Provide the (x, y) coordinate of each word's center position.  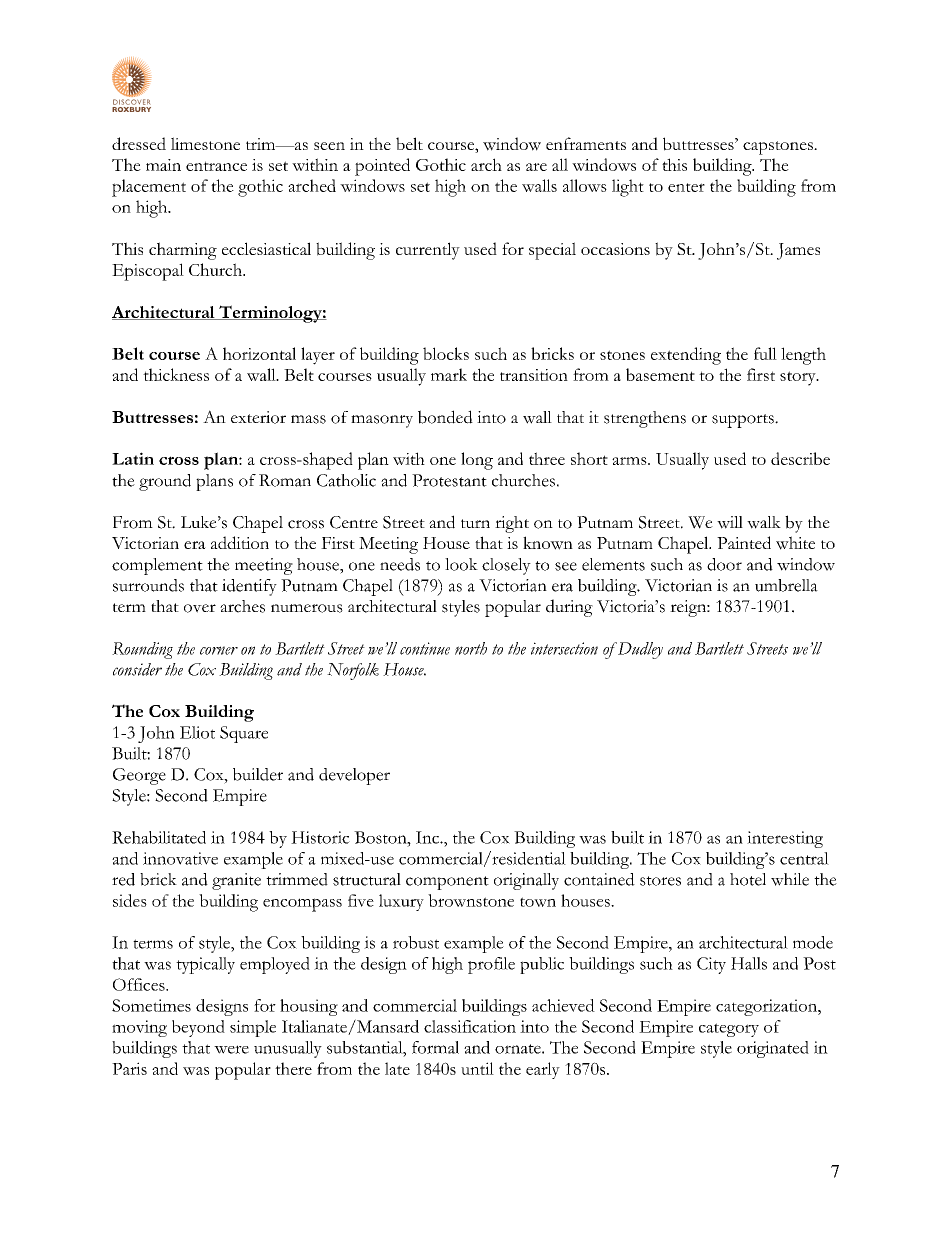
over (200, 608)
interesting (785, 839)
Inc (428, 837)
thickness (176, 374)
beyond (198, 1028)
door (724, 564)
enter (686, 187)
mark (449, 374)
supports (744, 421)
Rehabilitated (159, 837)
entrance (216, 166)
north (471, 648)
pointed (382, 167)
